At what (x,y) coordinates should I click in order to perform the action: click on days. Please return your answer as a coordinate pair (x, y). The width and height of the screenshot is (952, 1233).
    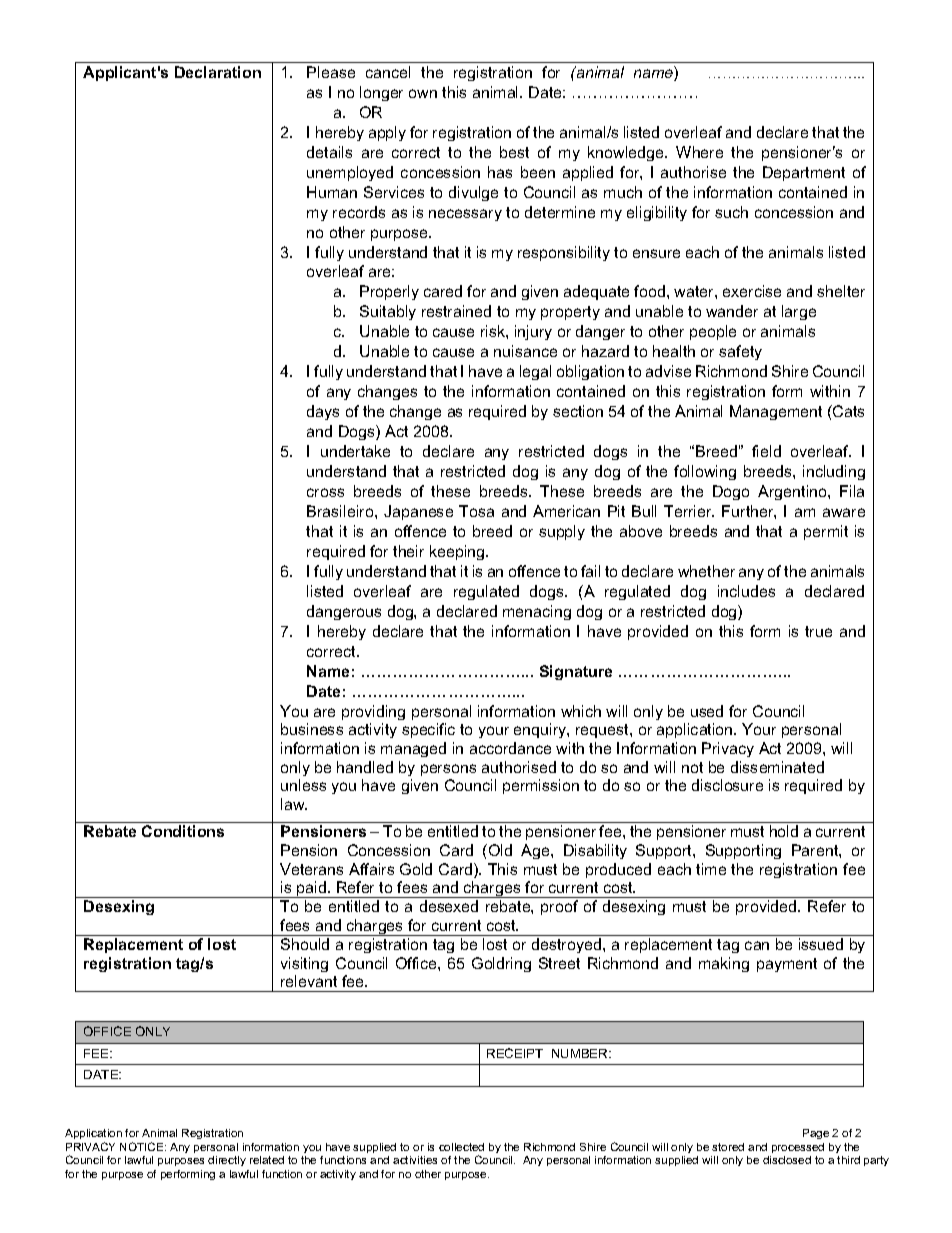
    Looking at the image, I should click on (323, 412).
